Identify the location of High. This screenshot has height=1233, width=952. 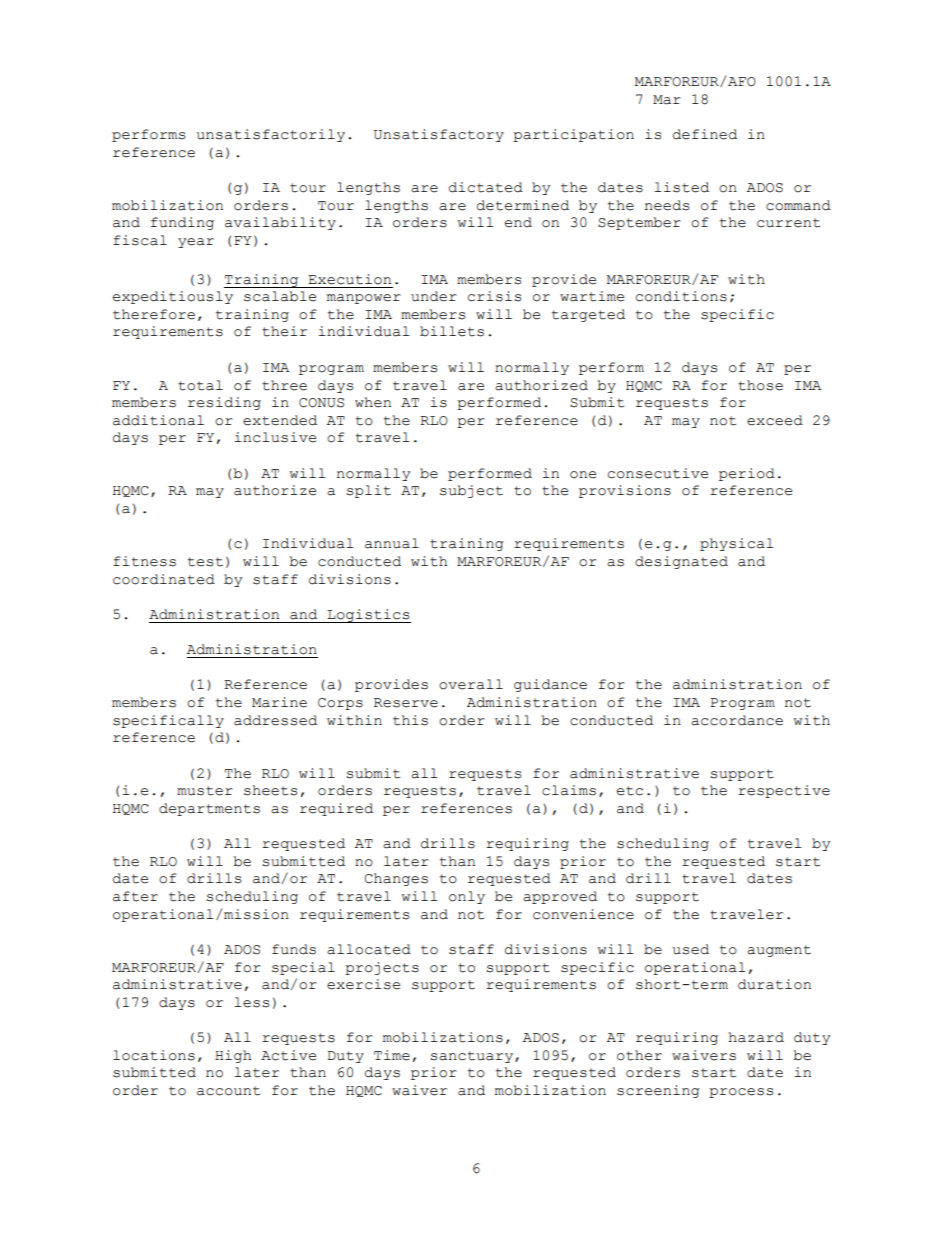
(233, 1056).
